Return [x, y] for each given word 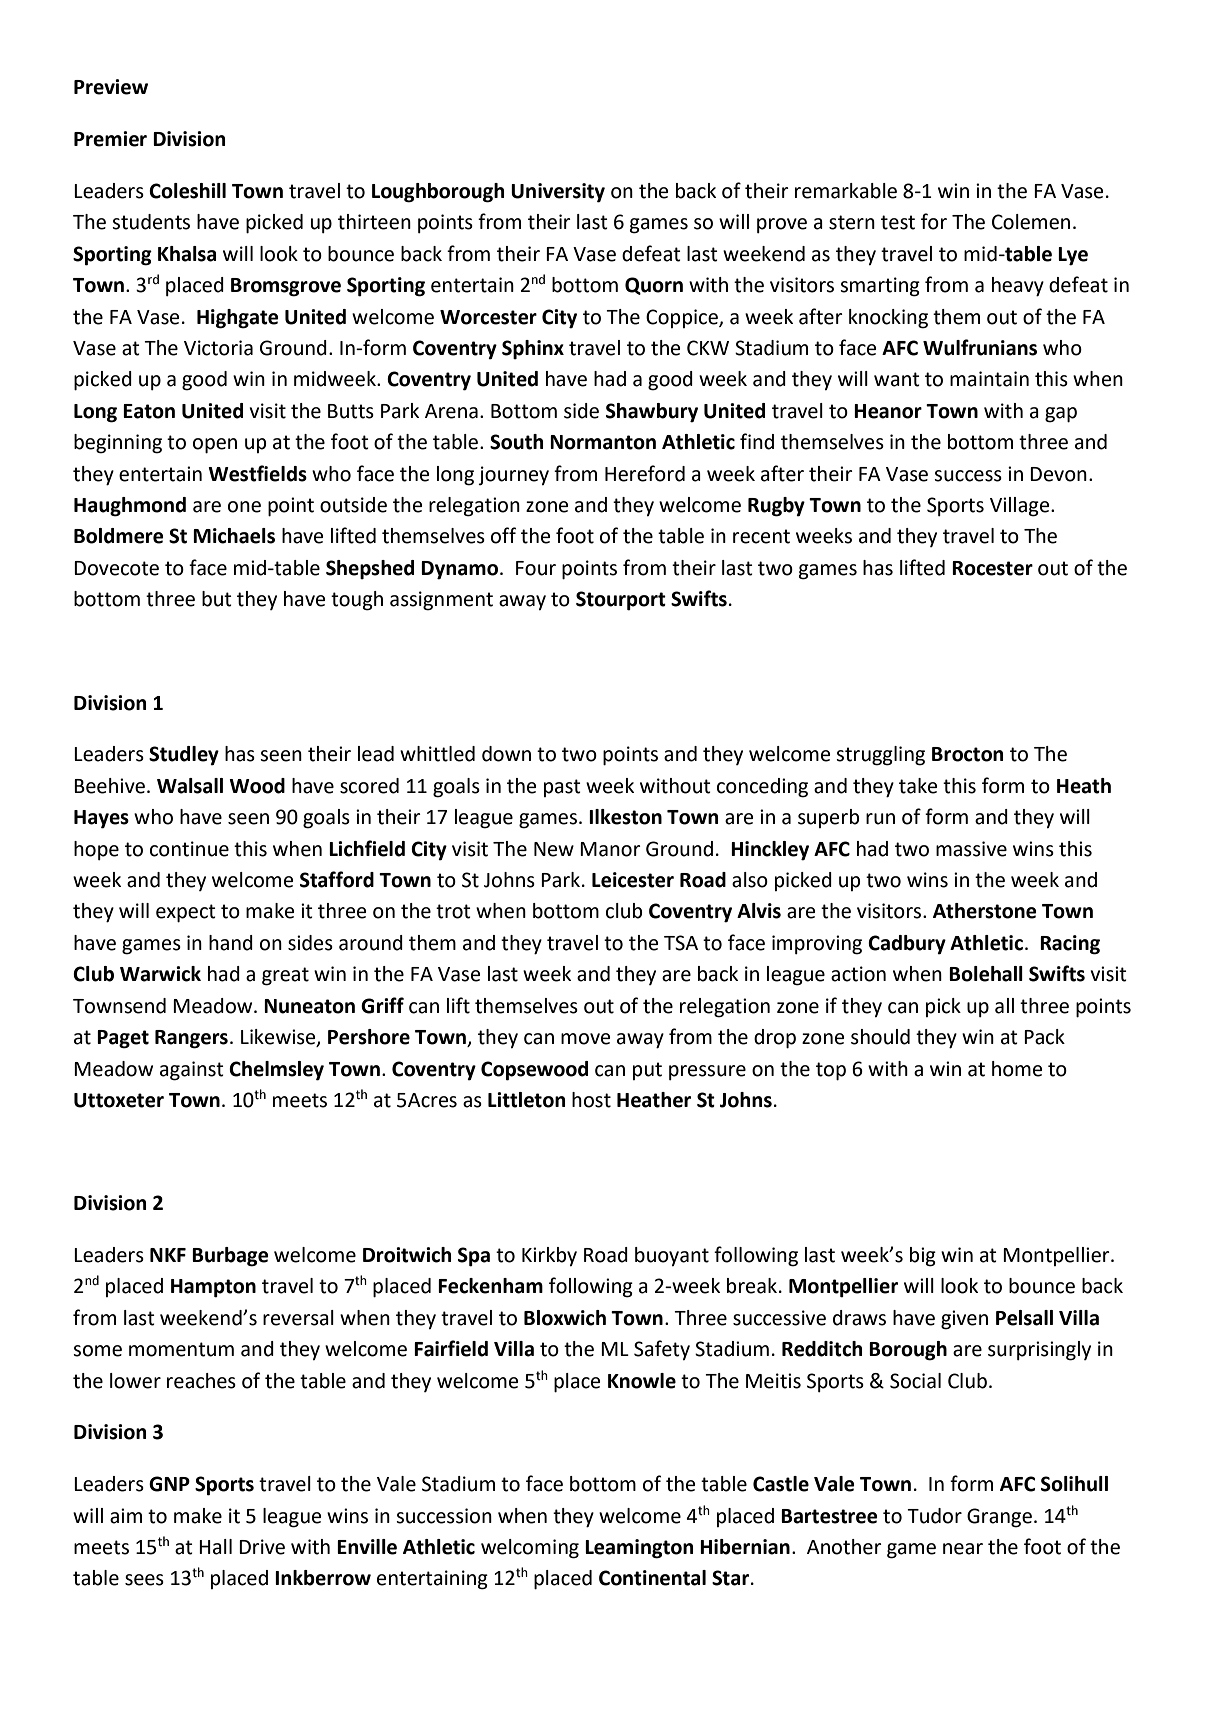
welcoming [530, 1549]
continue [189, 849]
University [558, 193]
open [215, 446]
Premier [110, 139]
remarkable [846, 191]
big [923, 1257]
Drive [262, 1547]
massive [971, 849]
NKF [168, 1255]
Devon [1058, 474]
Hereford [645, 473]
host [591, 1100]
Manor [610, 849]
